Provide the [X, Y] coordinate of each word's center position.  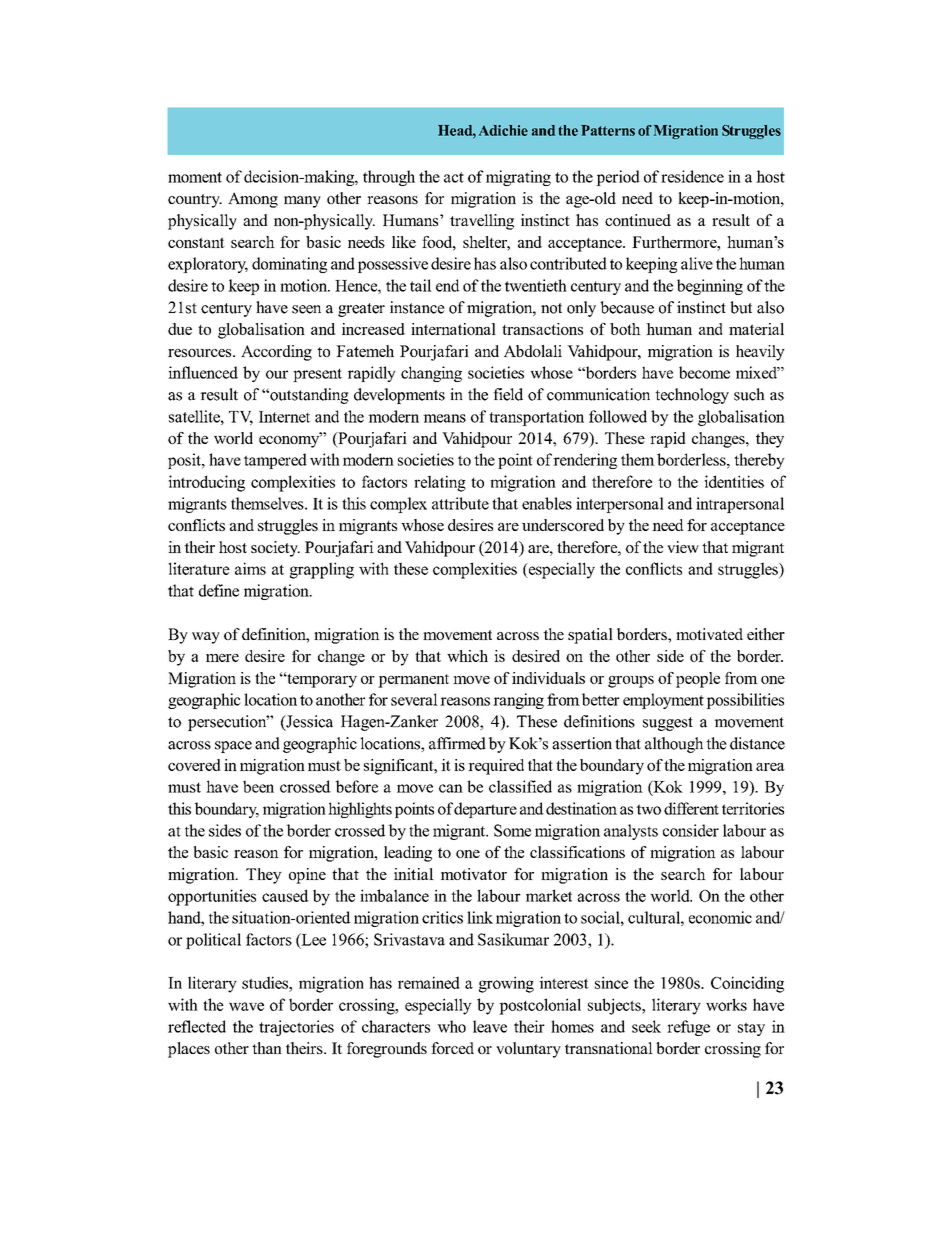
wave [246, 1006]
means [444, 418]
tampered [275, 461]
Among [253, 200]
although [674, 745]
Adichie [503, 130]
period [618, 178]
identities [734, 481]
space [233, 747]
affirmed [457, 743]
